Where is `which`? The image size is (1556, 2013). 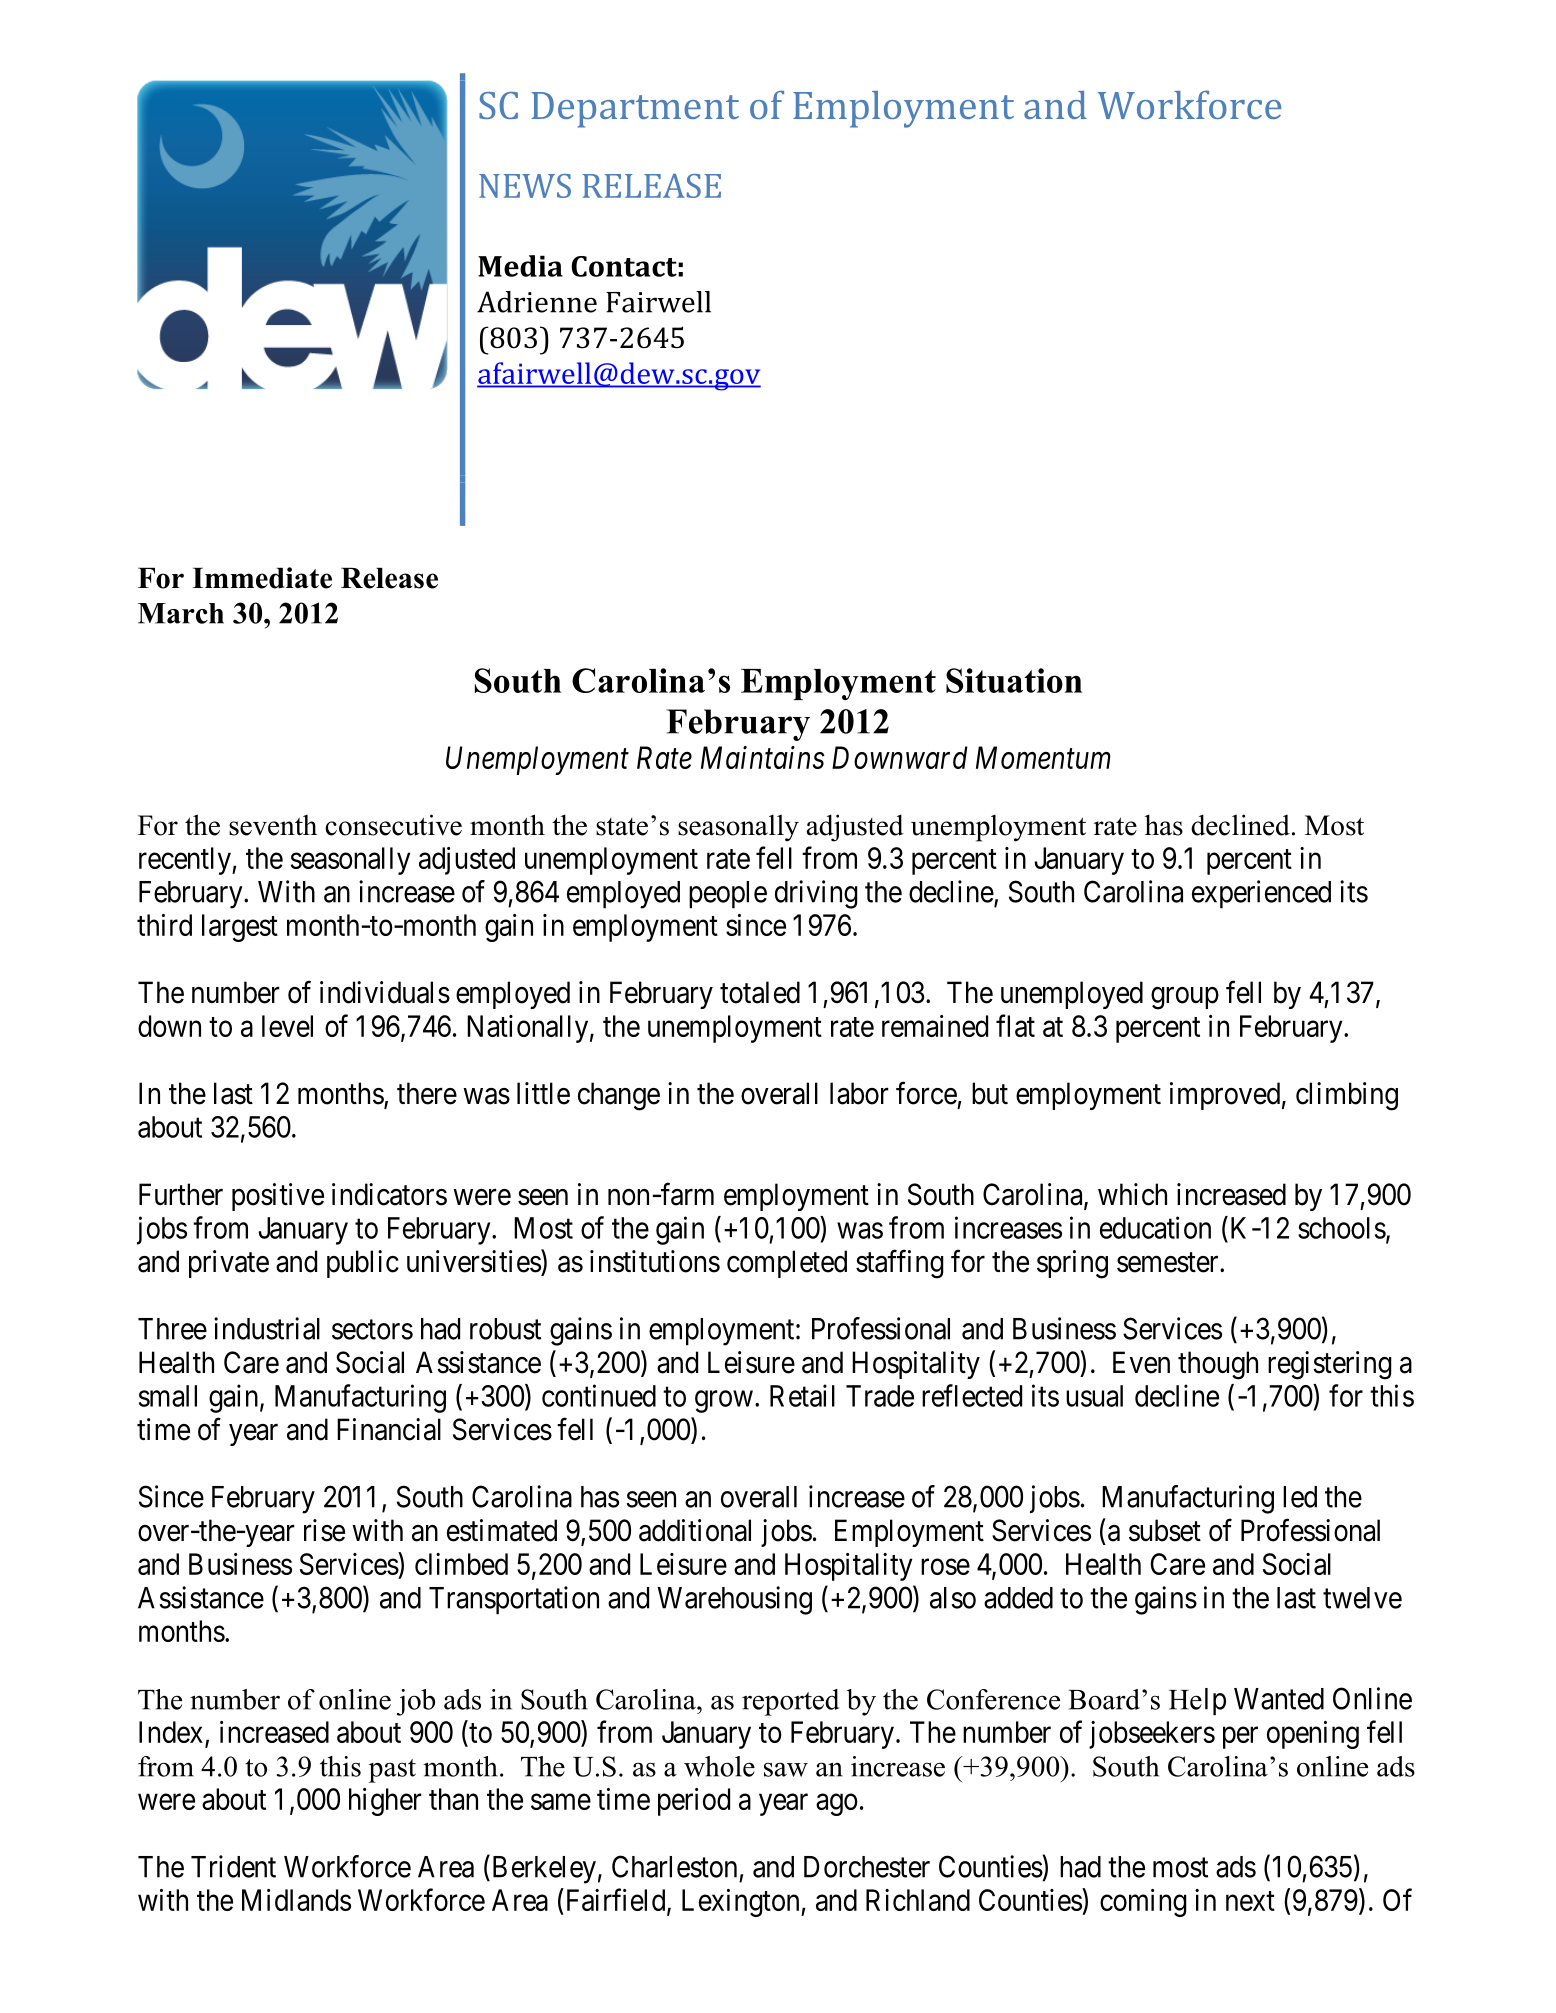
which is located at coordinates (1132, 1194).
